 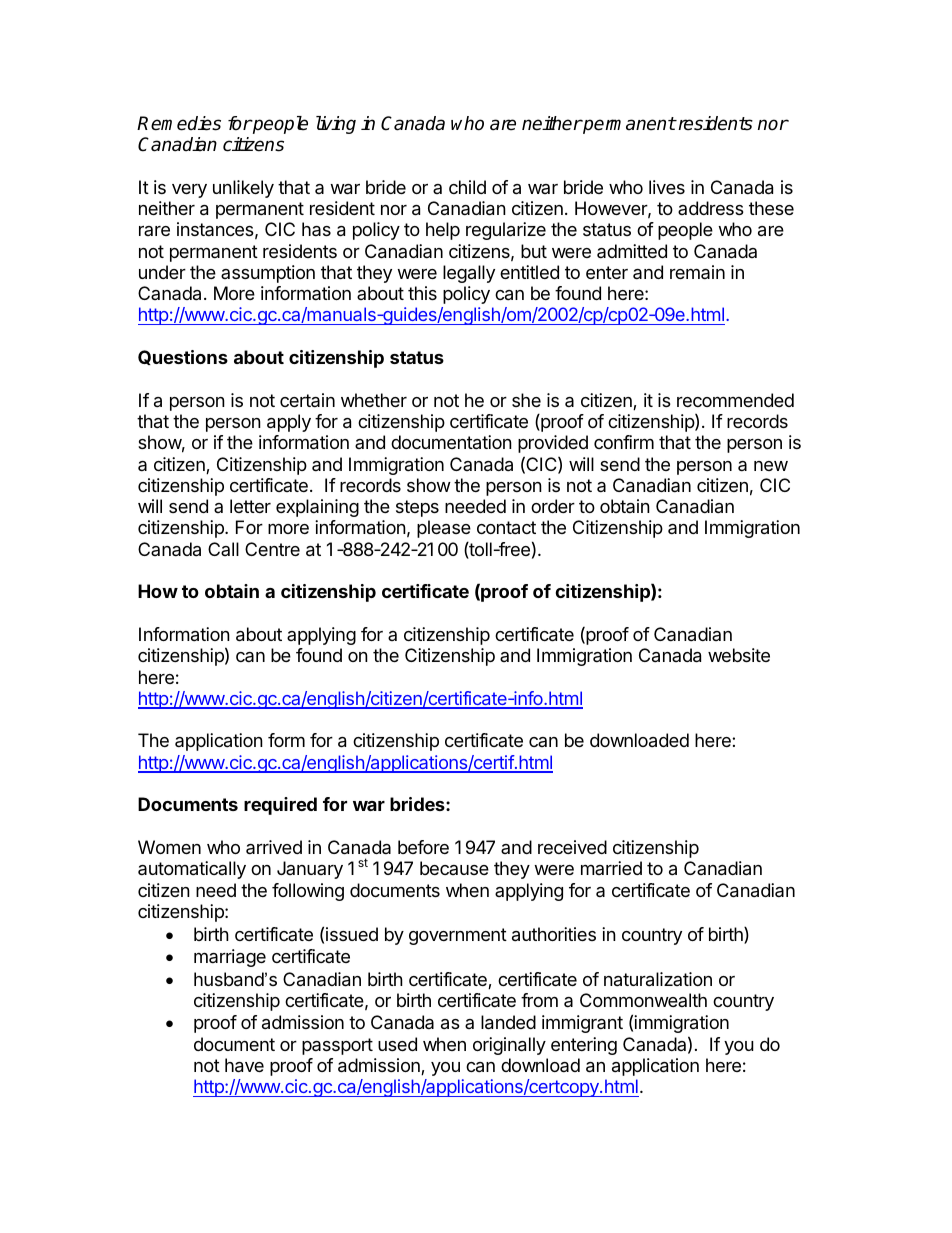 I want to click on unlikely, so click(x=243, y=189).
